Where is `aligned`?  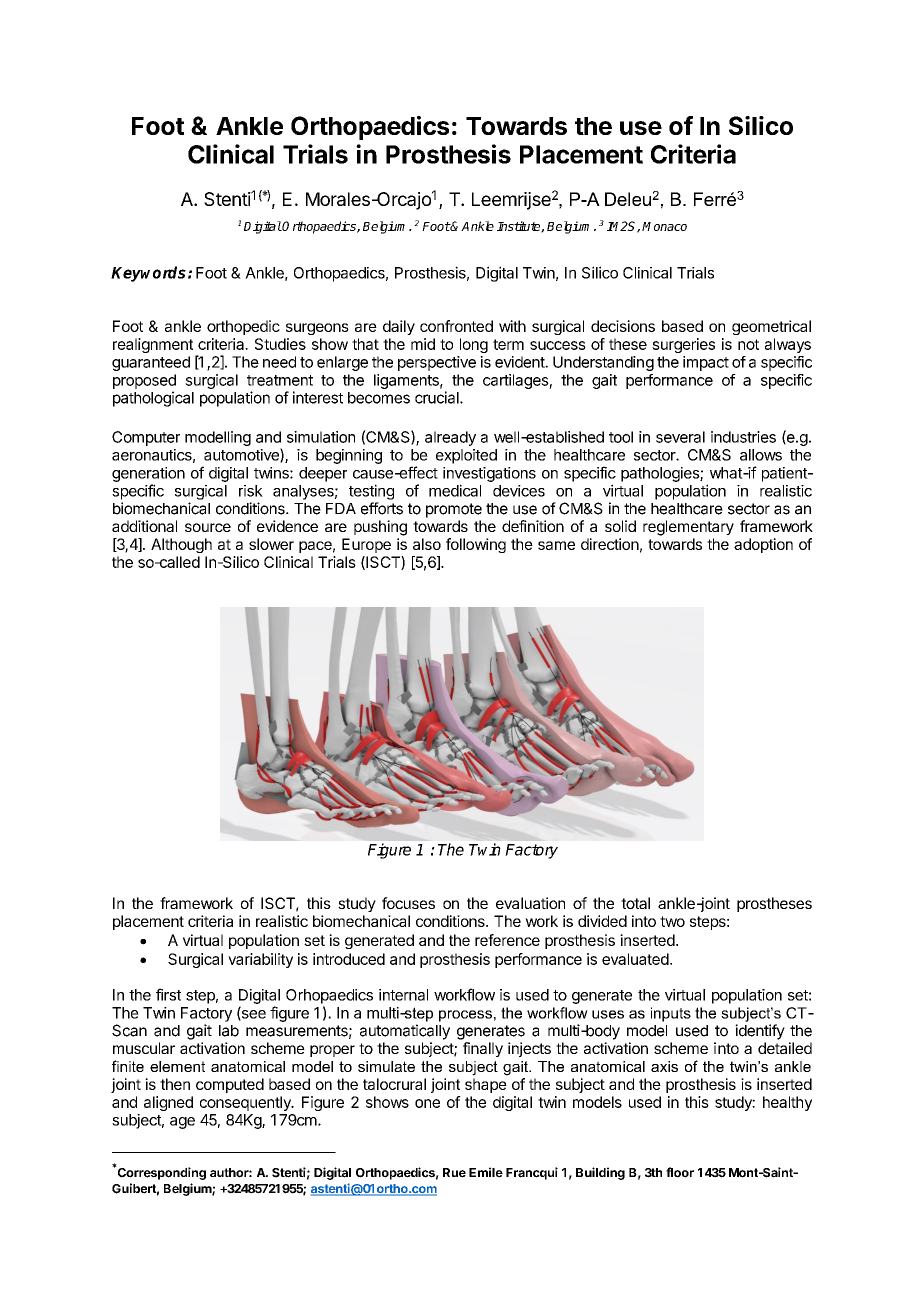
aligned is located at coordinates (168, 1103).
